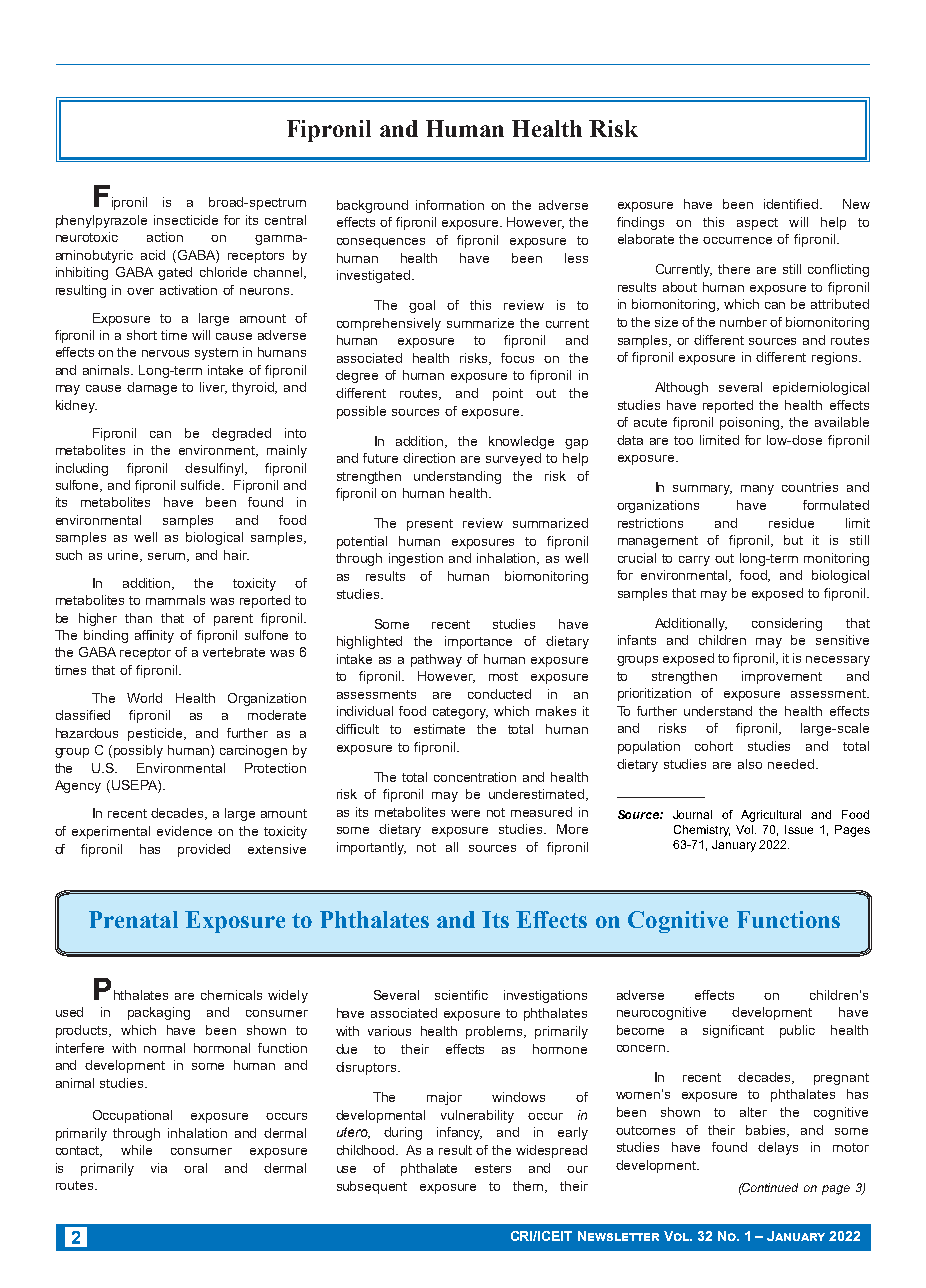 This document has width=926, height=1288. Describe the element at coordinates (757, 224) in the document. I see `aspect` at that location.
